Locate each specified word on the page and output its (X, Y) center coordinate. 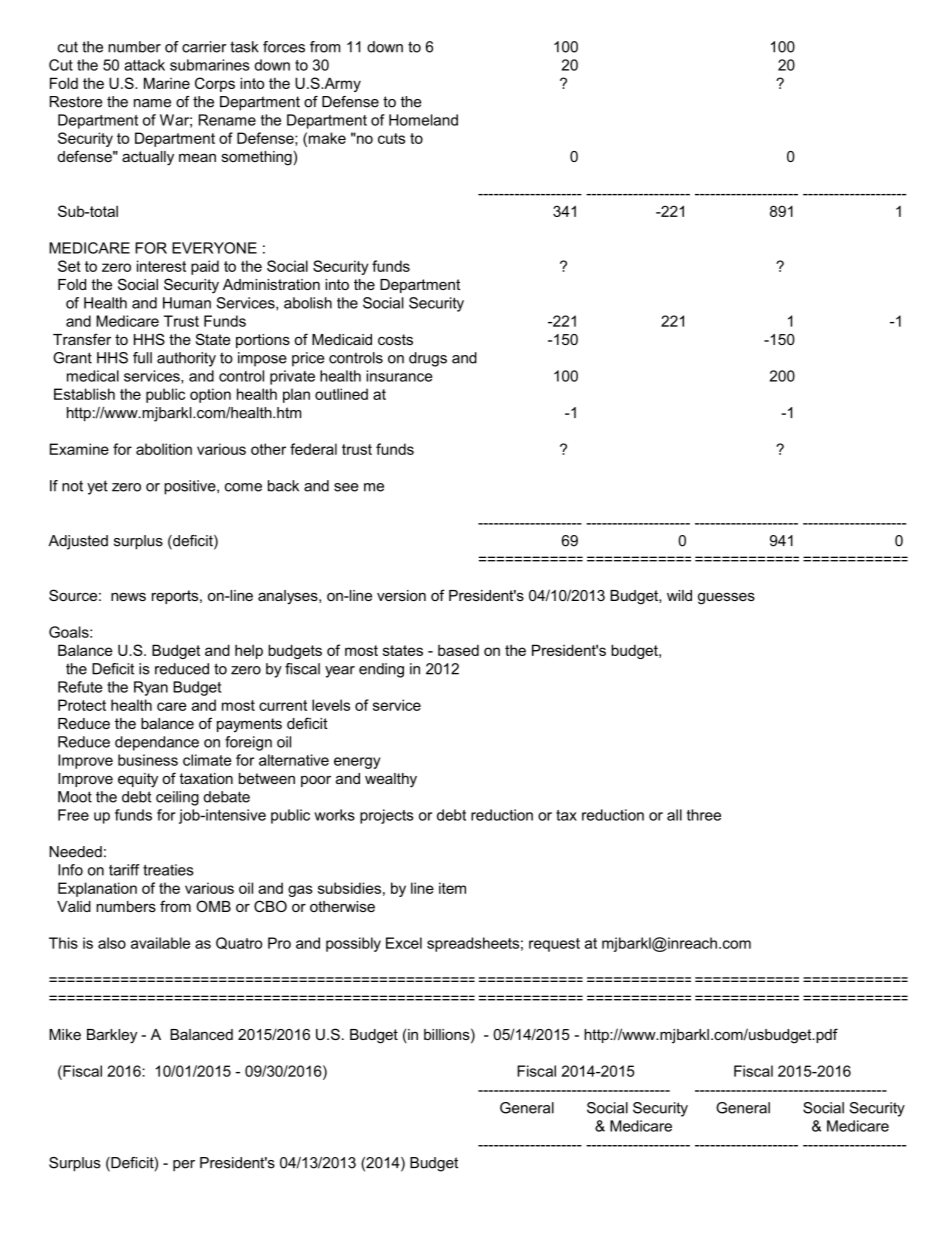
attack (144, 65)
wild (679, 595)
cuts (391, 138)
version (401, 595)
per (184, 1165)
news (128, 596)
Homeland (423, 120)
